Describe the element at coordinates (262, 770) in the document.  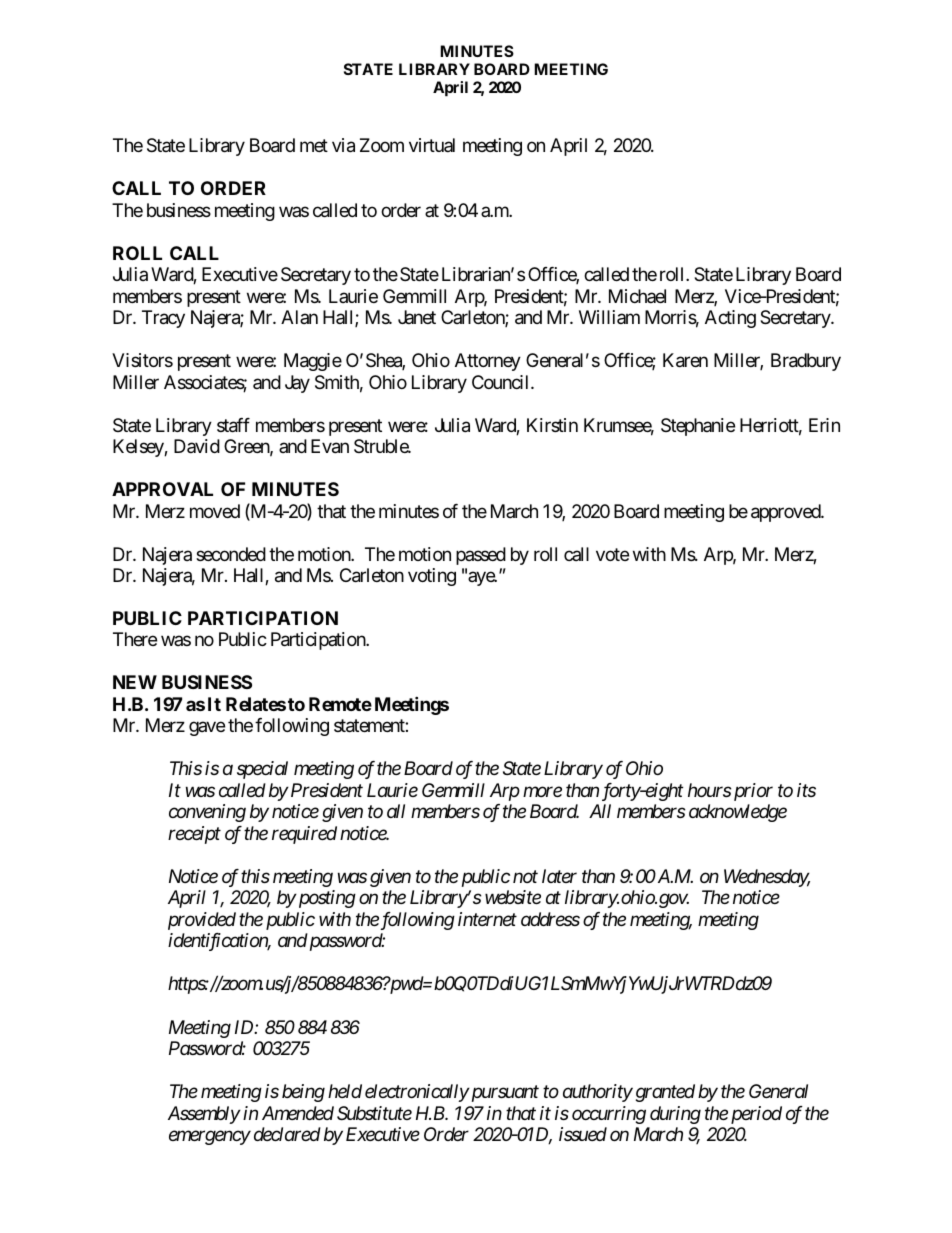
I see `special` at that location.
